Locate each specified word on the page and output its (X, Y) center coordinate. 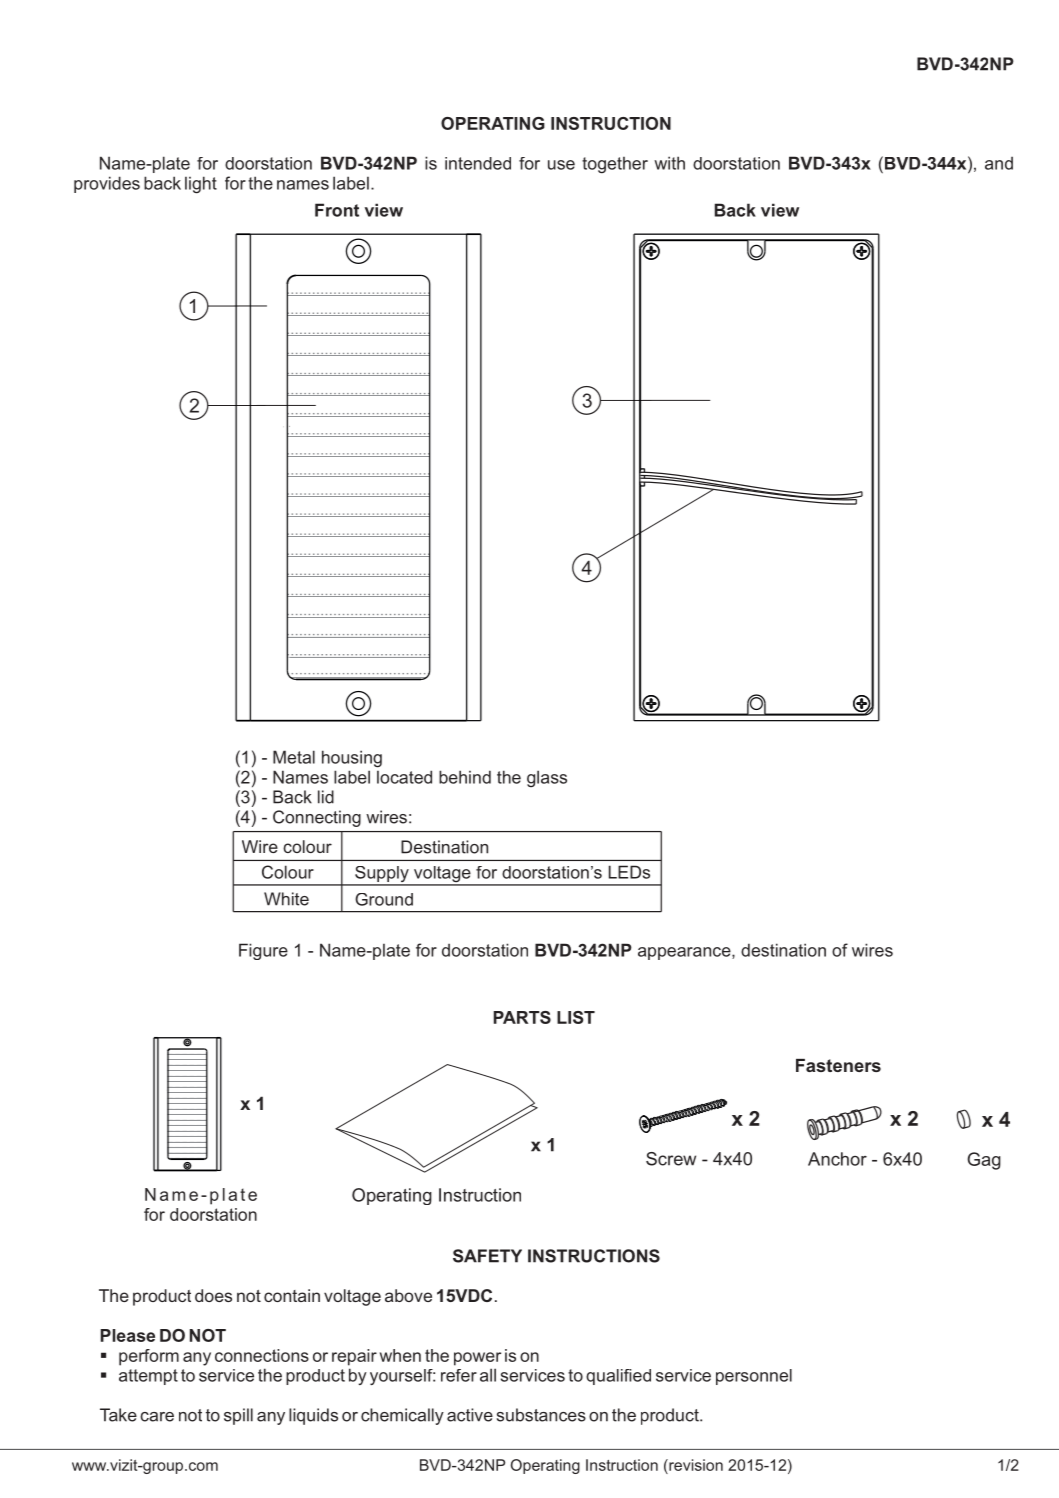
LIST (576, 1017)
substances (541, 1415)
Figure (263, 951)
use (561, 165)
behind (465, 777)
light (201, 185)
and (999, 163)
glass (547, 778)
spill (238, 1416)
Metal (294, 757)
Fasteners (838, 1065)
